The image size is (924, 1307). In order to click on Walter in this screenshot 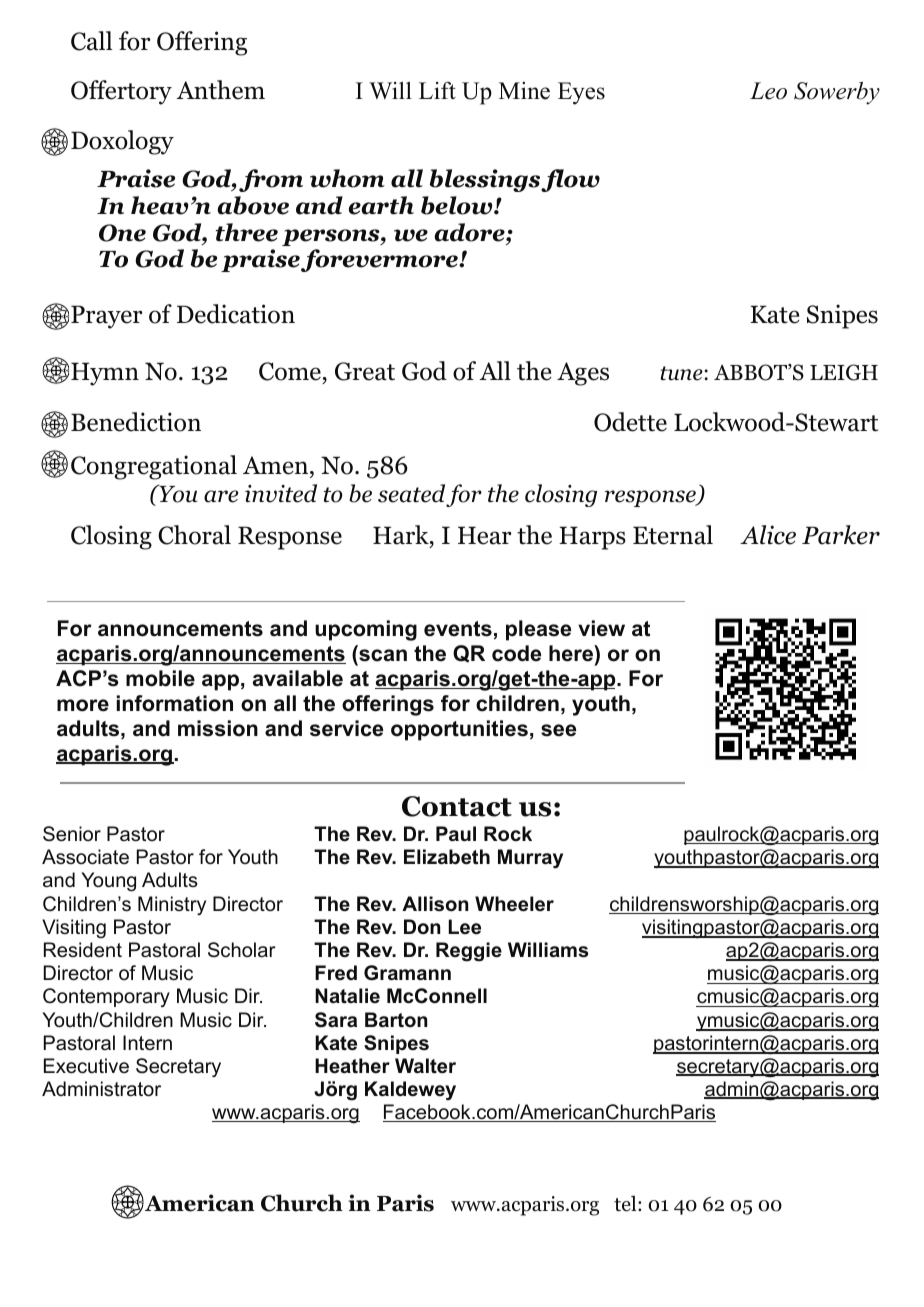, I will do `click(425, 1066)`.
